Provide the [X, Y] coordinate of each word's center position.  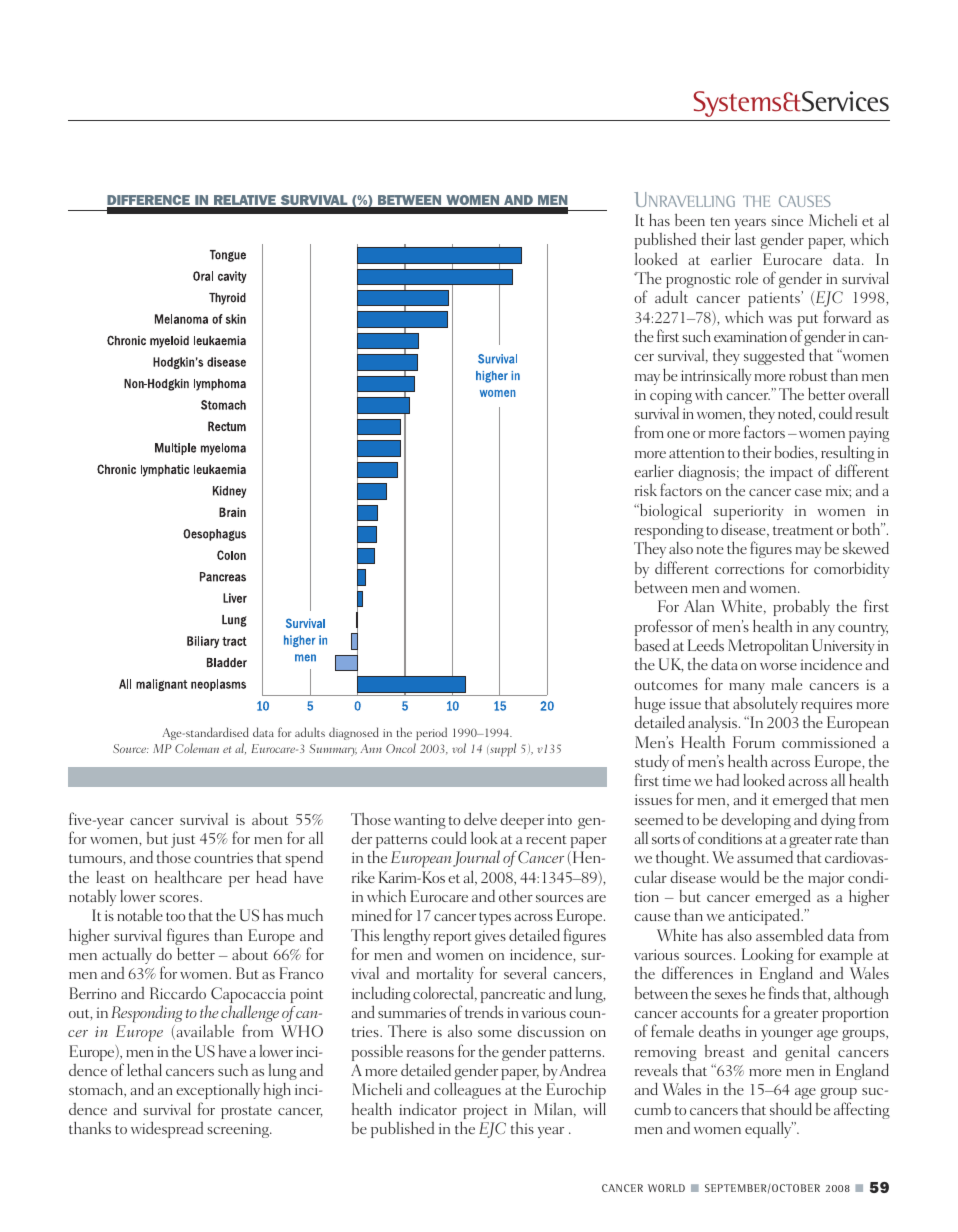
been [690, 220]
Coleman [197, 748]
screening [239, 1130]
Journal [475, 858]
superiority [748, 514]
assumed [765, 857]
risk [646, 490]
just [183, 840]
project [485, 1111]
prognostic [698, 282]
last [745, 239]
